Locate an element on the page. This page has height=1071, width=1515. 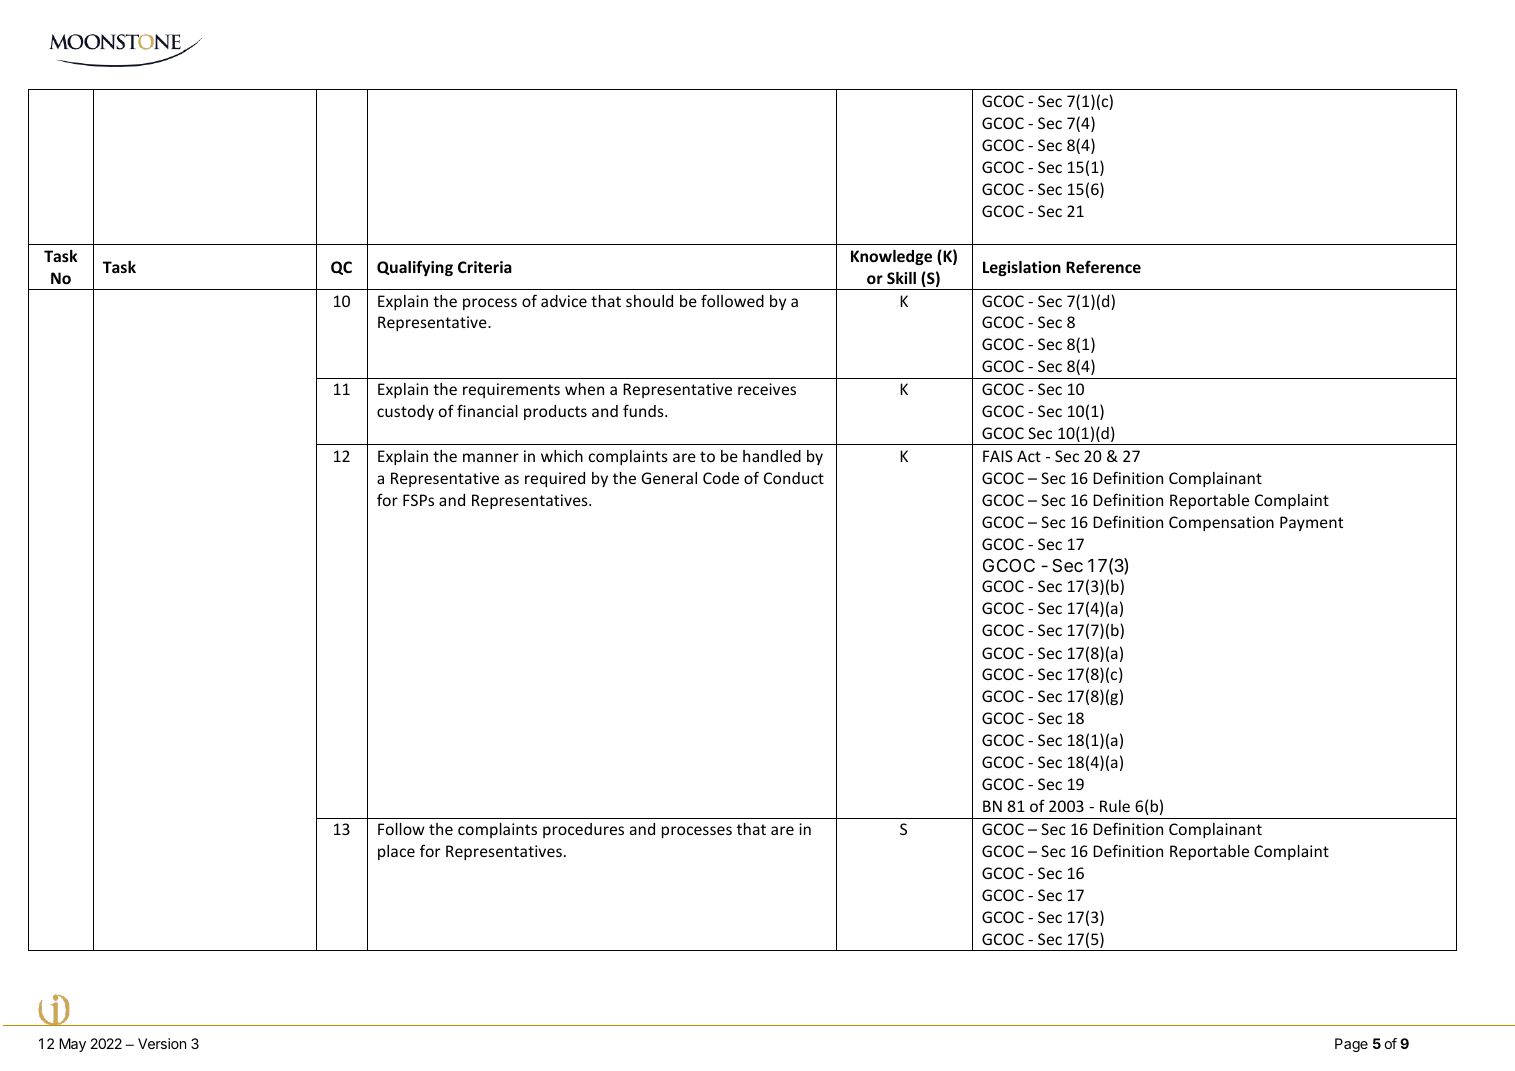
Code is located at coordinates (721, 478).
